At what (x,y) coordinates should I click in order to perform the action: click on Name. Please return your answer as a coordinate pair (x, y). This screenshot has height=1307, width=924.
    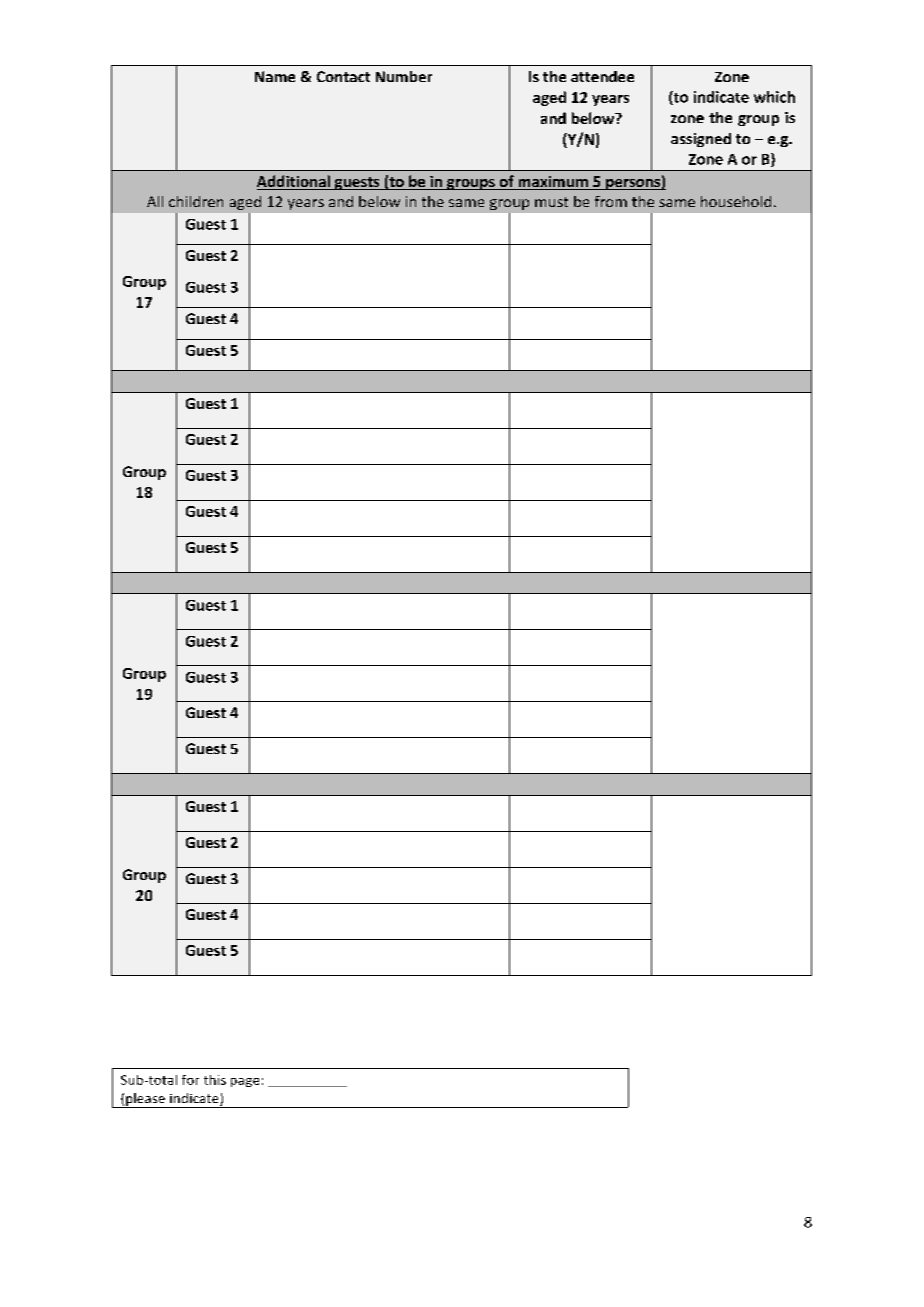
    Looking at the image, I should click on (275, 76).
